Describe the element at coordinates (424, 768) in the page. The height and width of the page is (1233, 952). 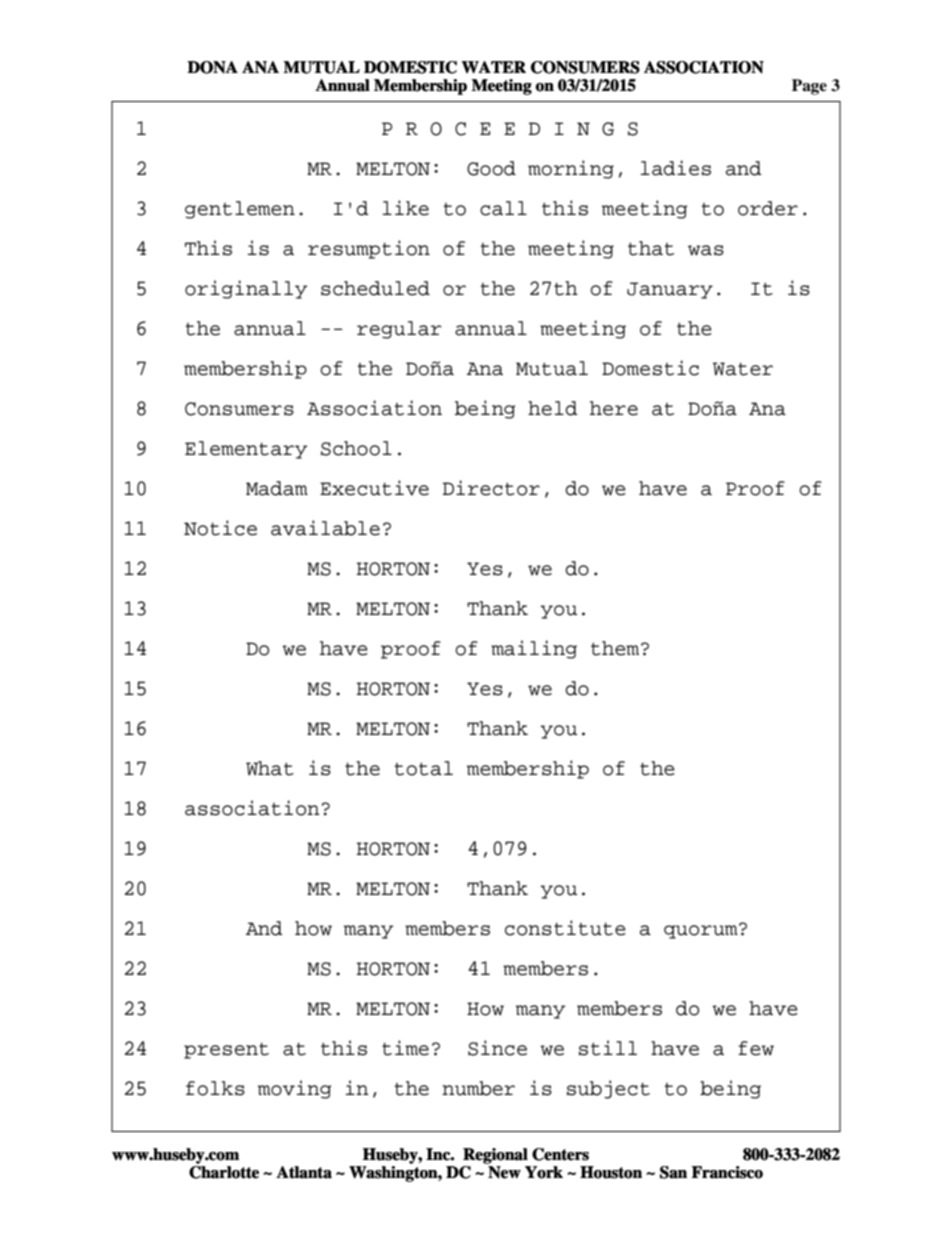
I see `total` at that location.
